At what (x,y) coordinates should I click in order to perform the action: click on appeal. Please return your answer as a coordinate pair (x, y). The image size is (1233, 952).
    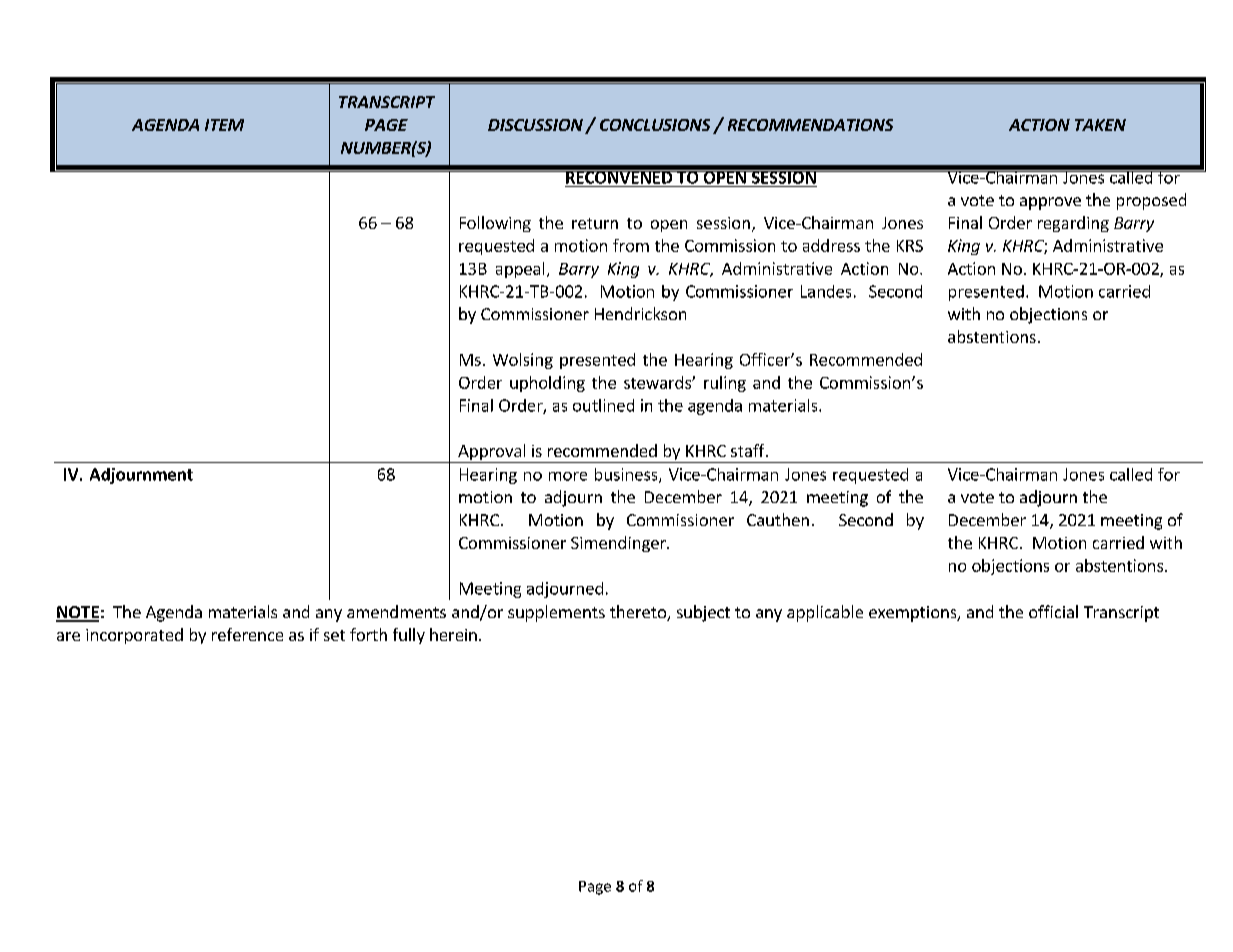
    Looking at the image, I should click on (520, 270).
